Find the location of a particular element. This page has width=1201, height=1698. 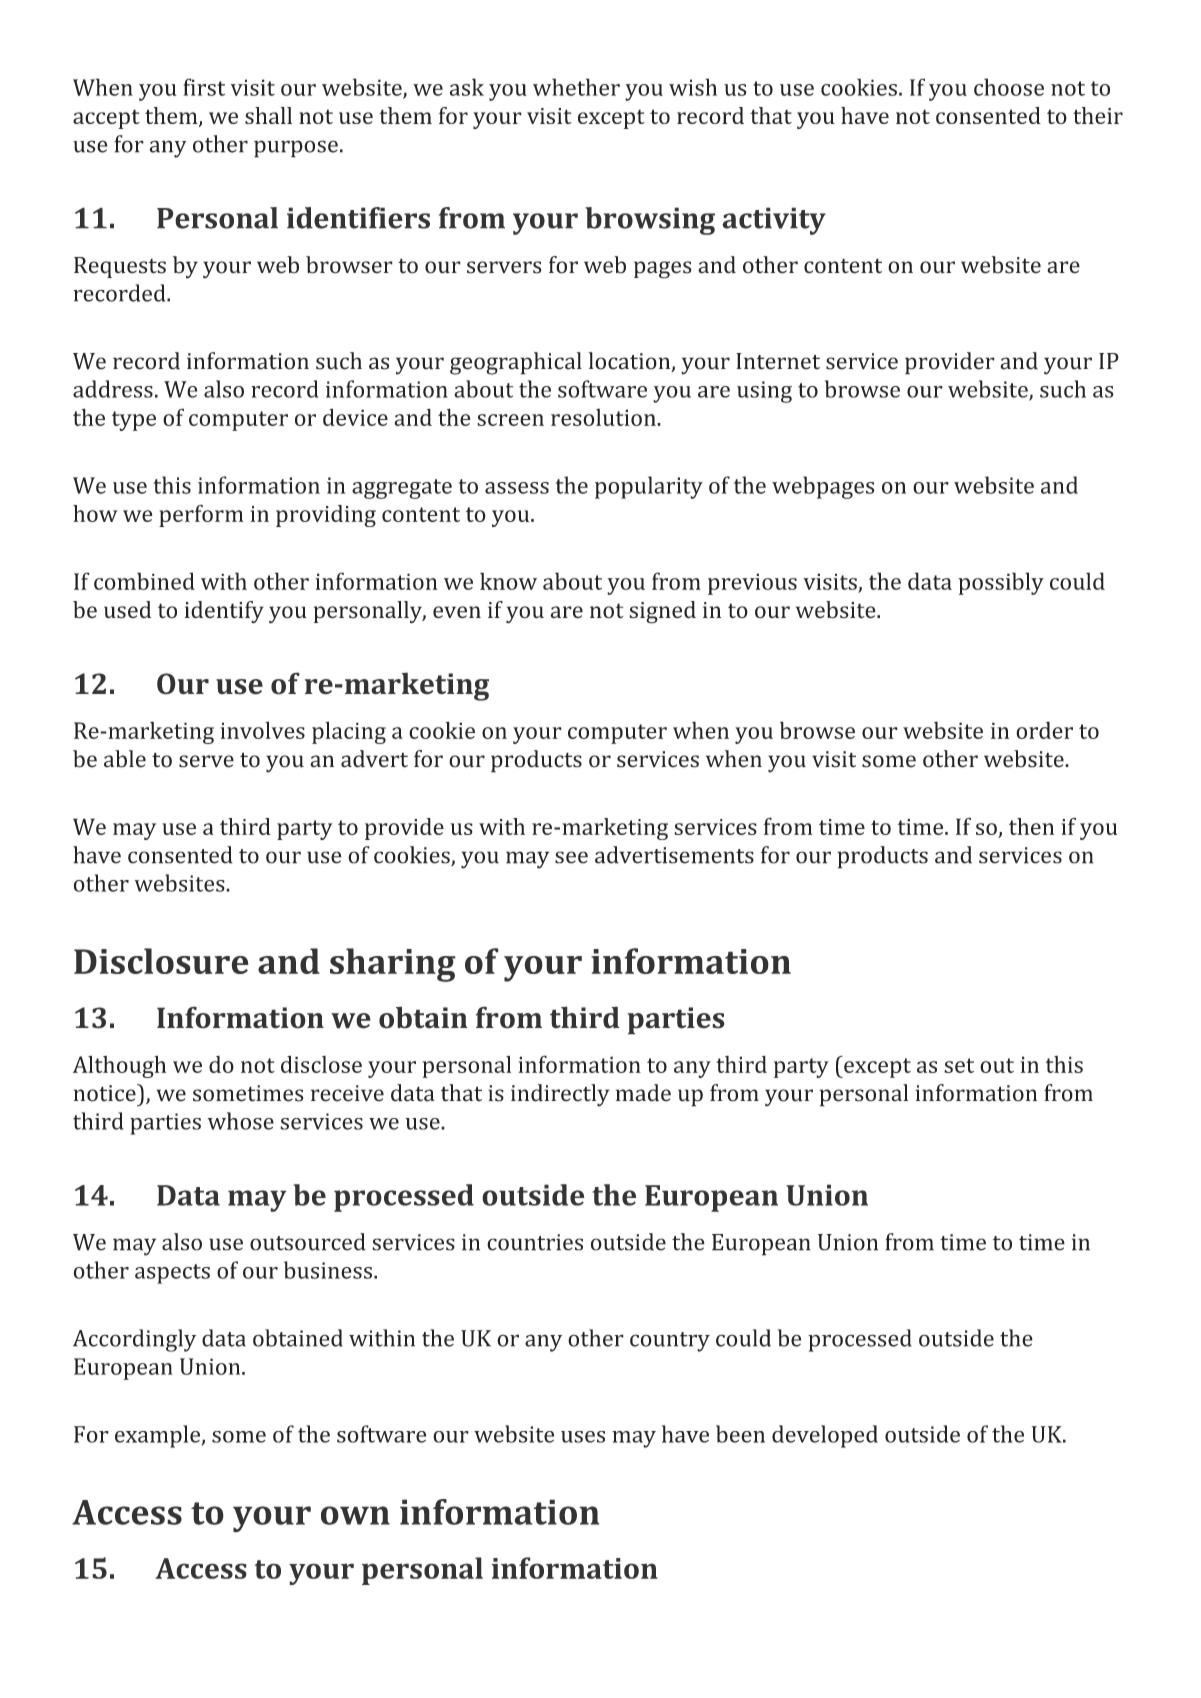

shall is located at coordinates (268, 115).
